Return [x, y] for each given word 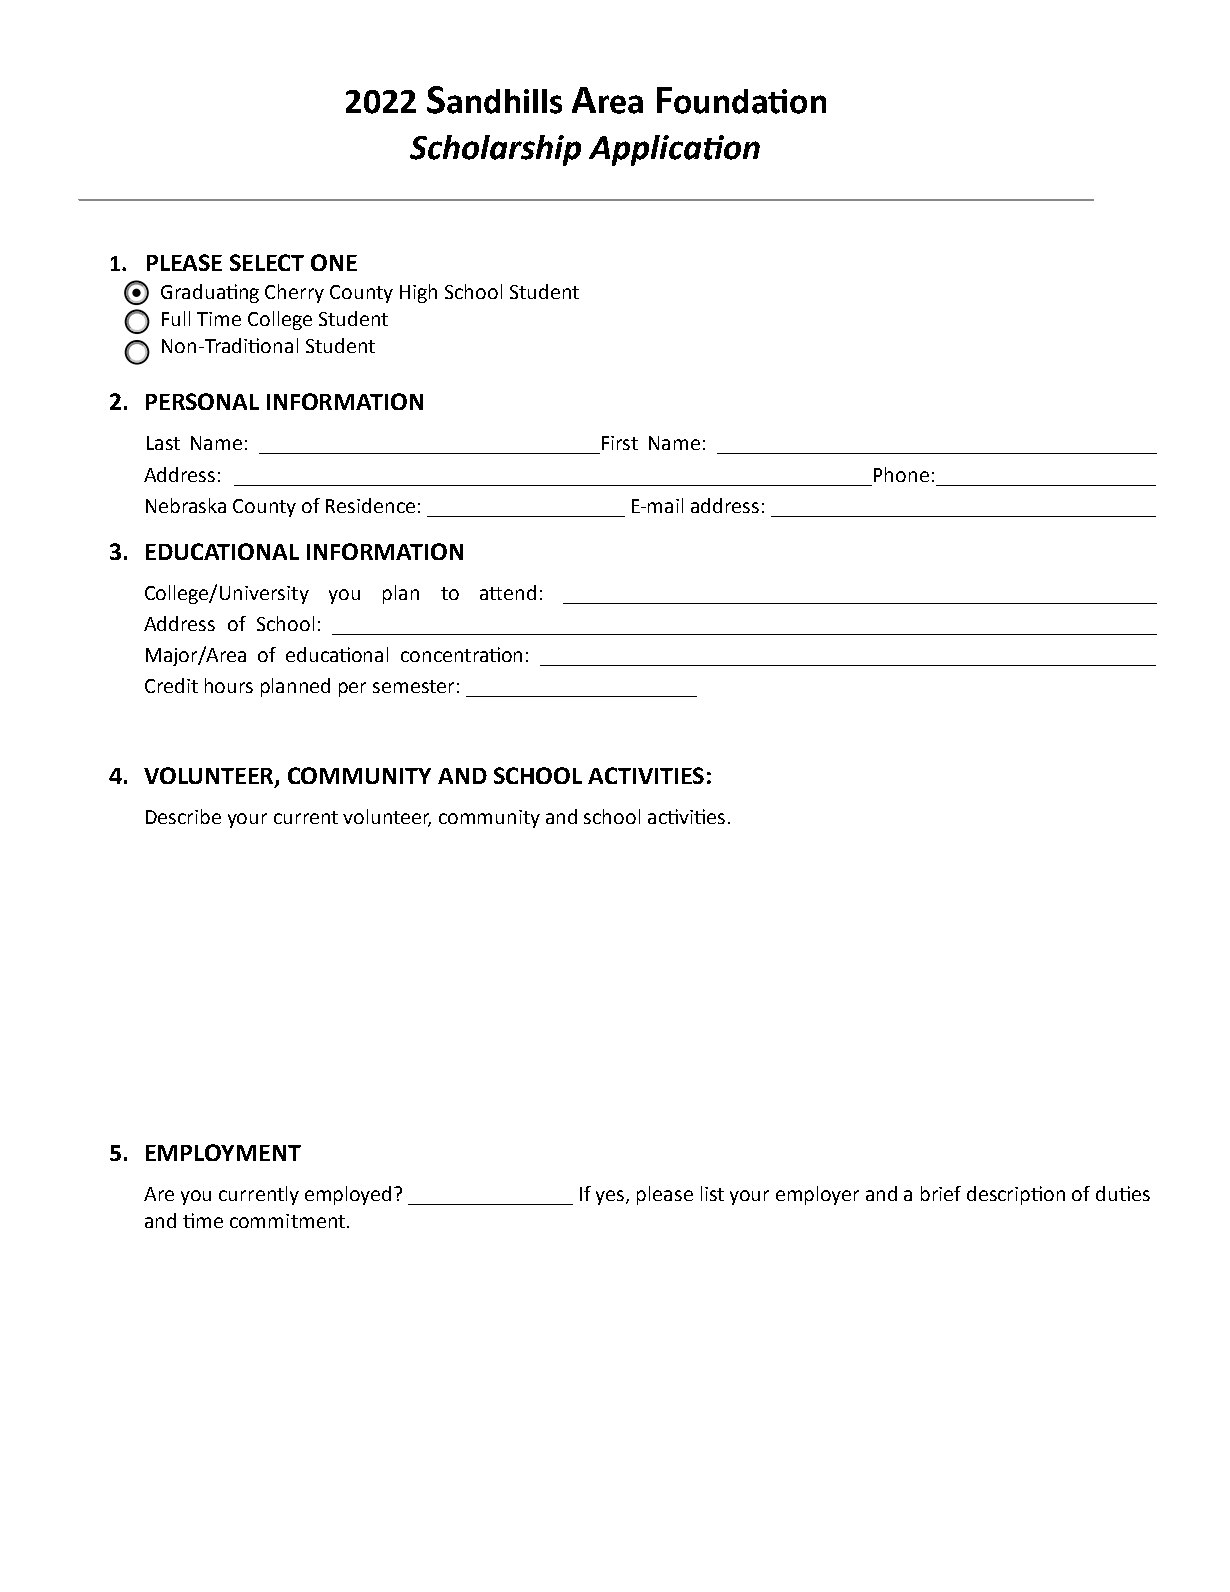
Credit [171, 685]
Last [163, 443]
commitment [287, 1221]
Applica [645, 150]
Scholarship [495, 150]
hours [229, 685]
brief [941, 1193]
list [712, 1193]
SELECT [267, 262]
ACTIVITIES [646, 775]
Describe [183, 816]
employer [817, 1195]
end [520, 592]
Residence [370, 505]
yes [611, 1197]
